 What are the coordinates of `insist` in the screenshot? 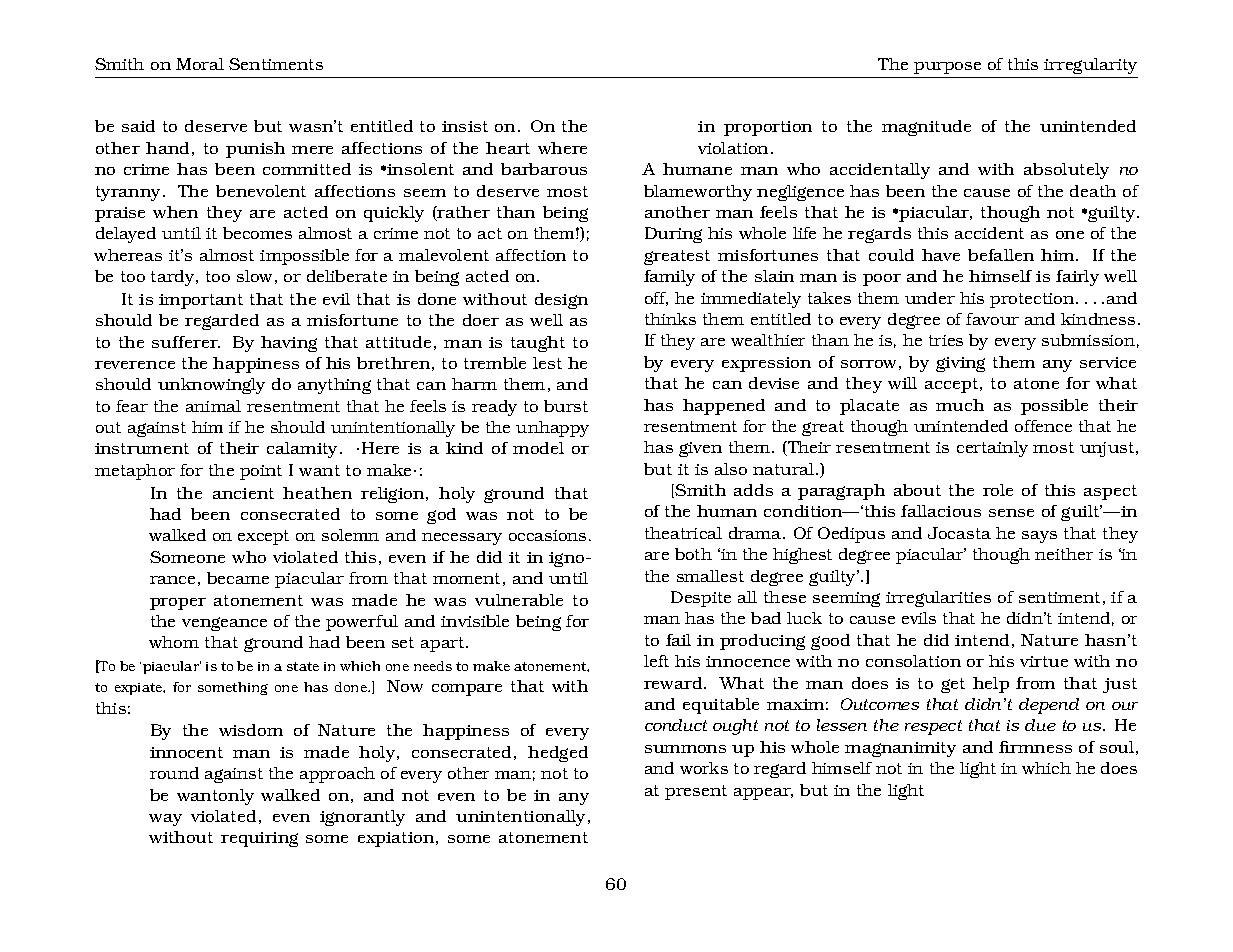 It's located at (465, 126).
